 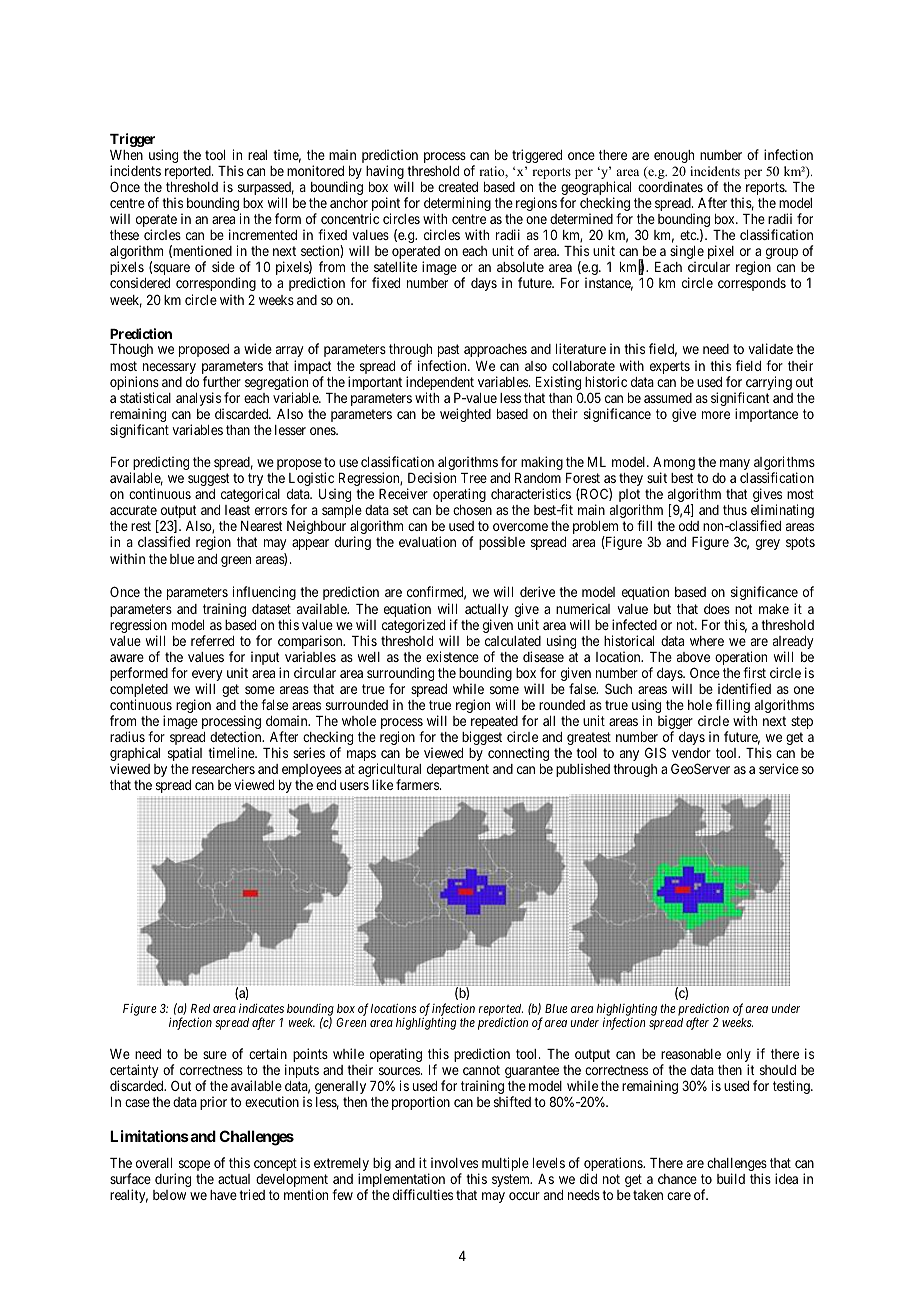 I want to click on scope, so click(x=194, y=1165).
